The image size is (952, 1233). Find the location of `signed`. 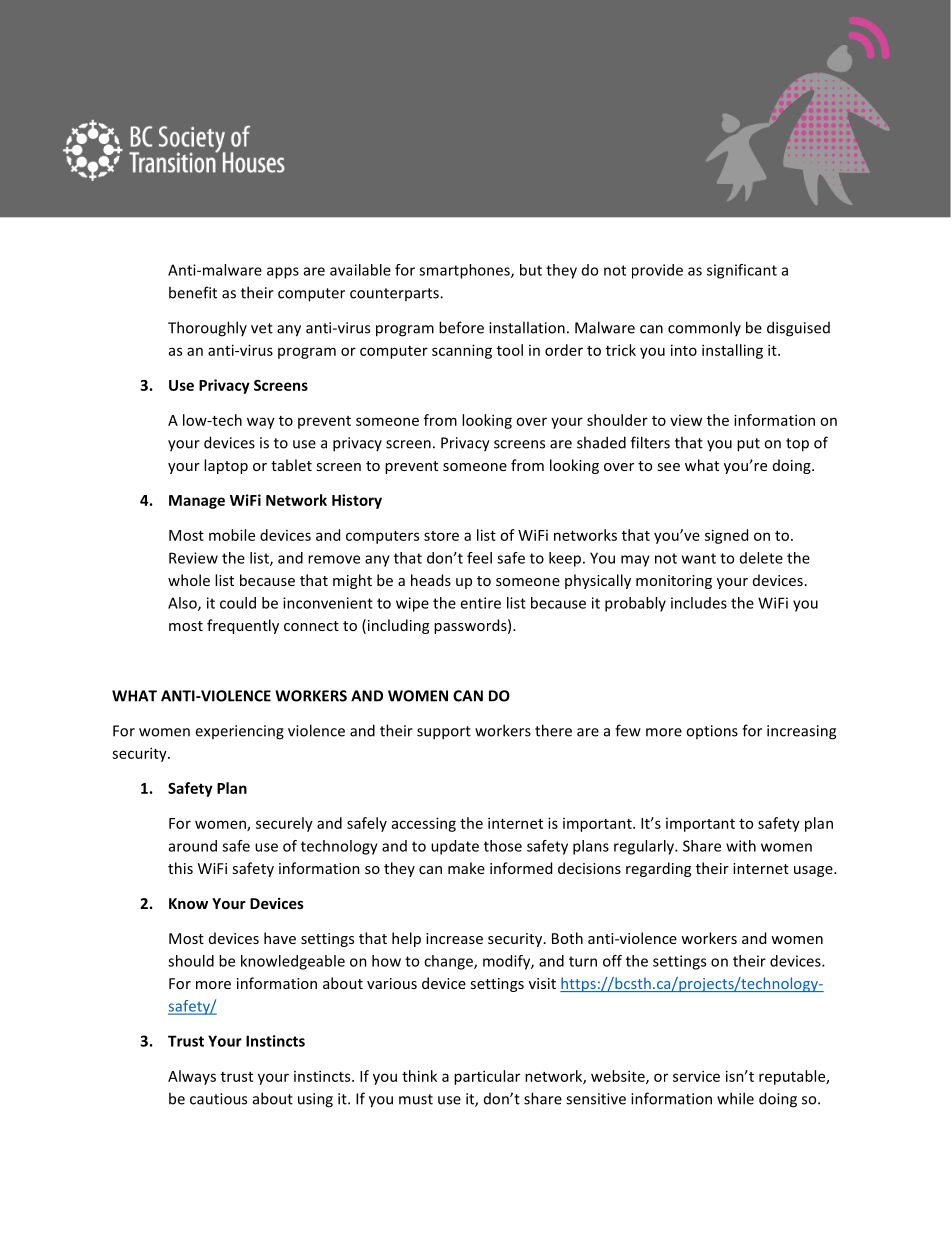

signed is located at coordinates (726, 536).
